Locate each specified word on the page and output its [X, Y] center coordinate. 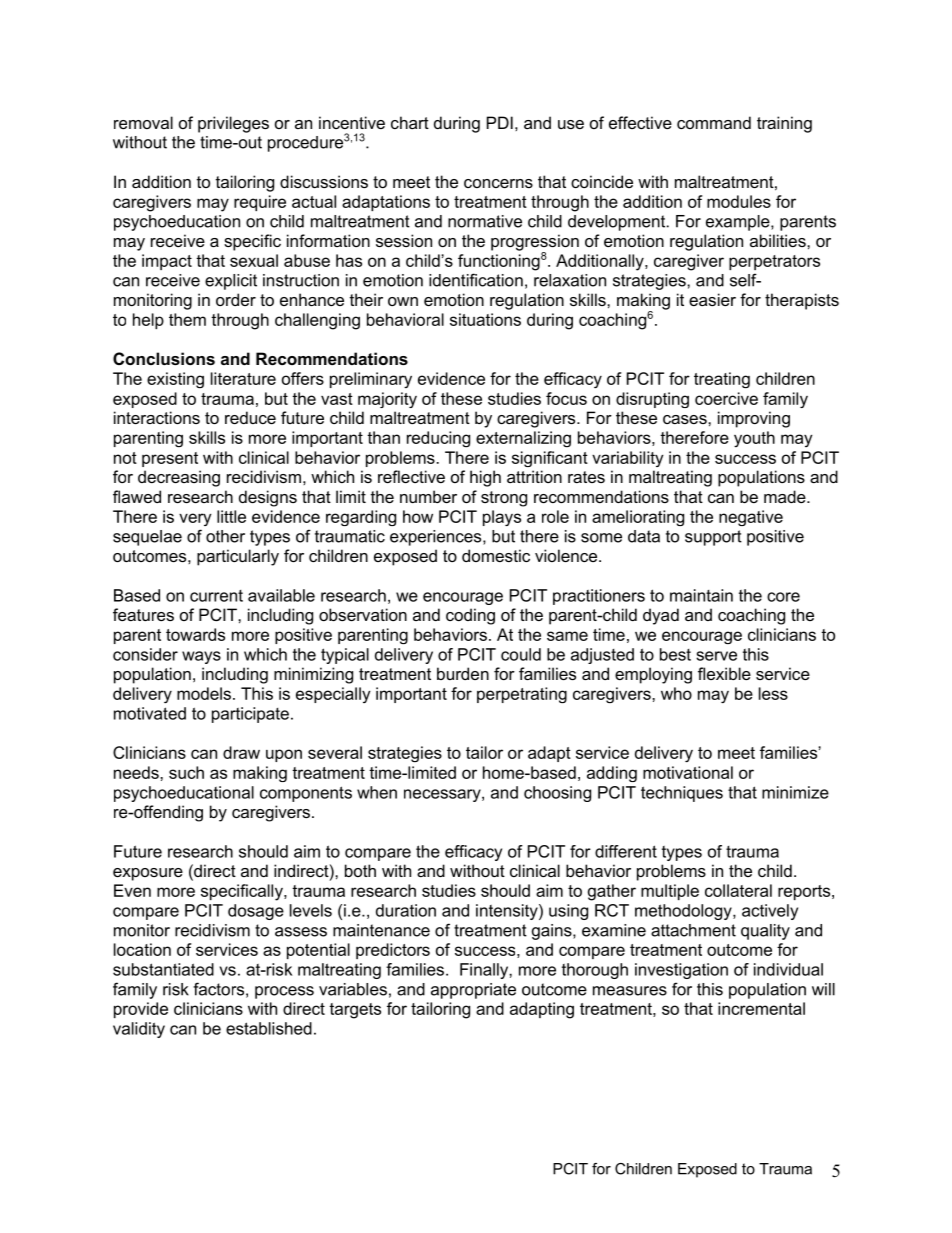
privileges [233, 124]
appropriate [473, 991]
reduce [250, 417]
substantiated [163, 969]
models [204, 693]
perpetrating [522, 695]
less [773, 693]
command [714, 122]
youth [754, 439]
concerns [498, 183]
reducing [438, 439]
